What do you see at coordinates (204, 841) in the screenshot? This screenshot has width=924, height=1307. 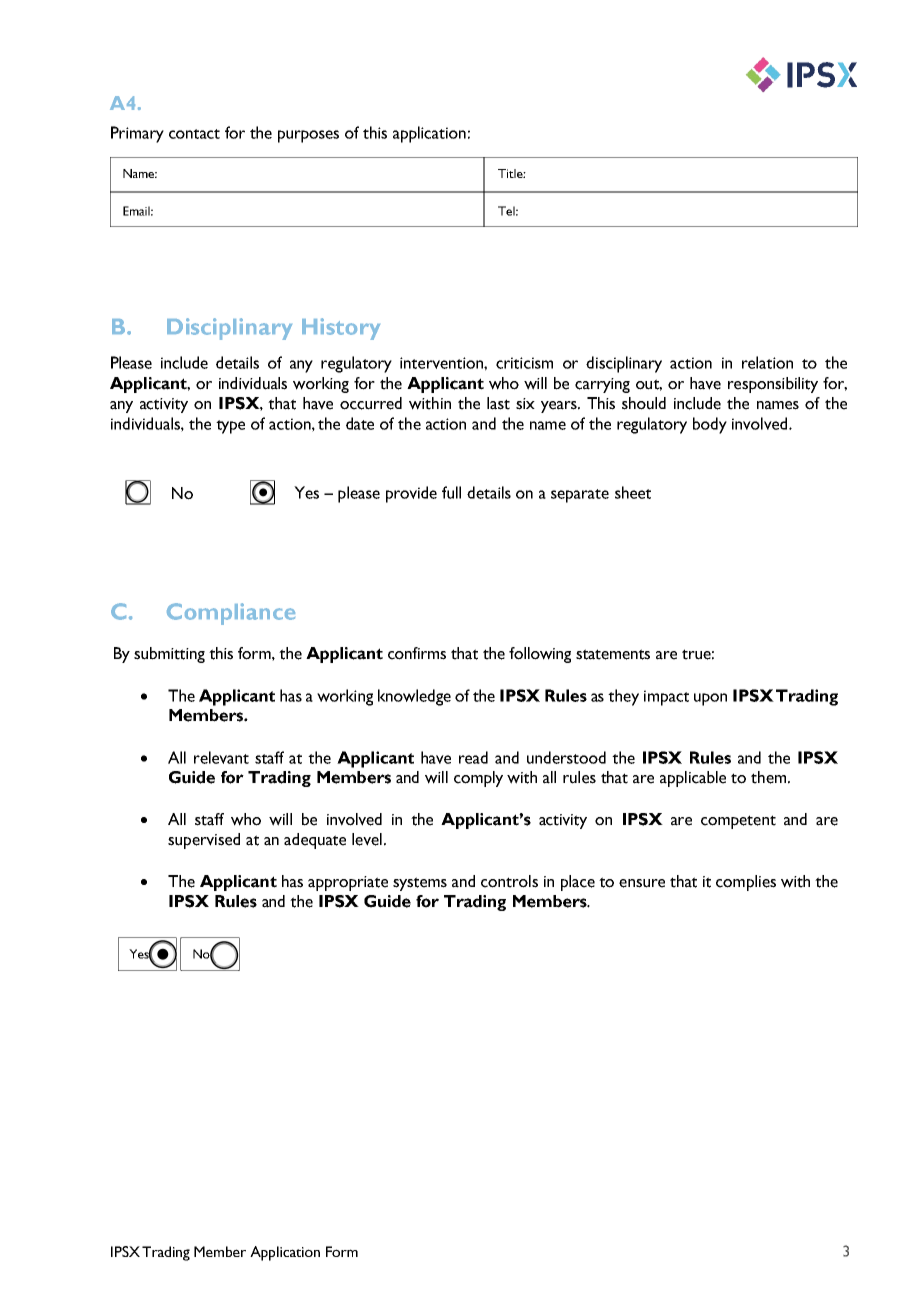 I see `supervised` at bounding box center [204, 841].
